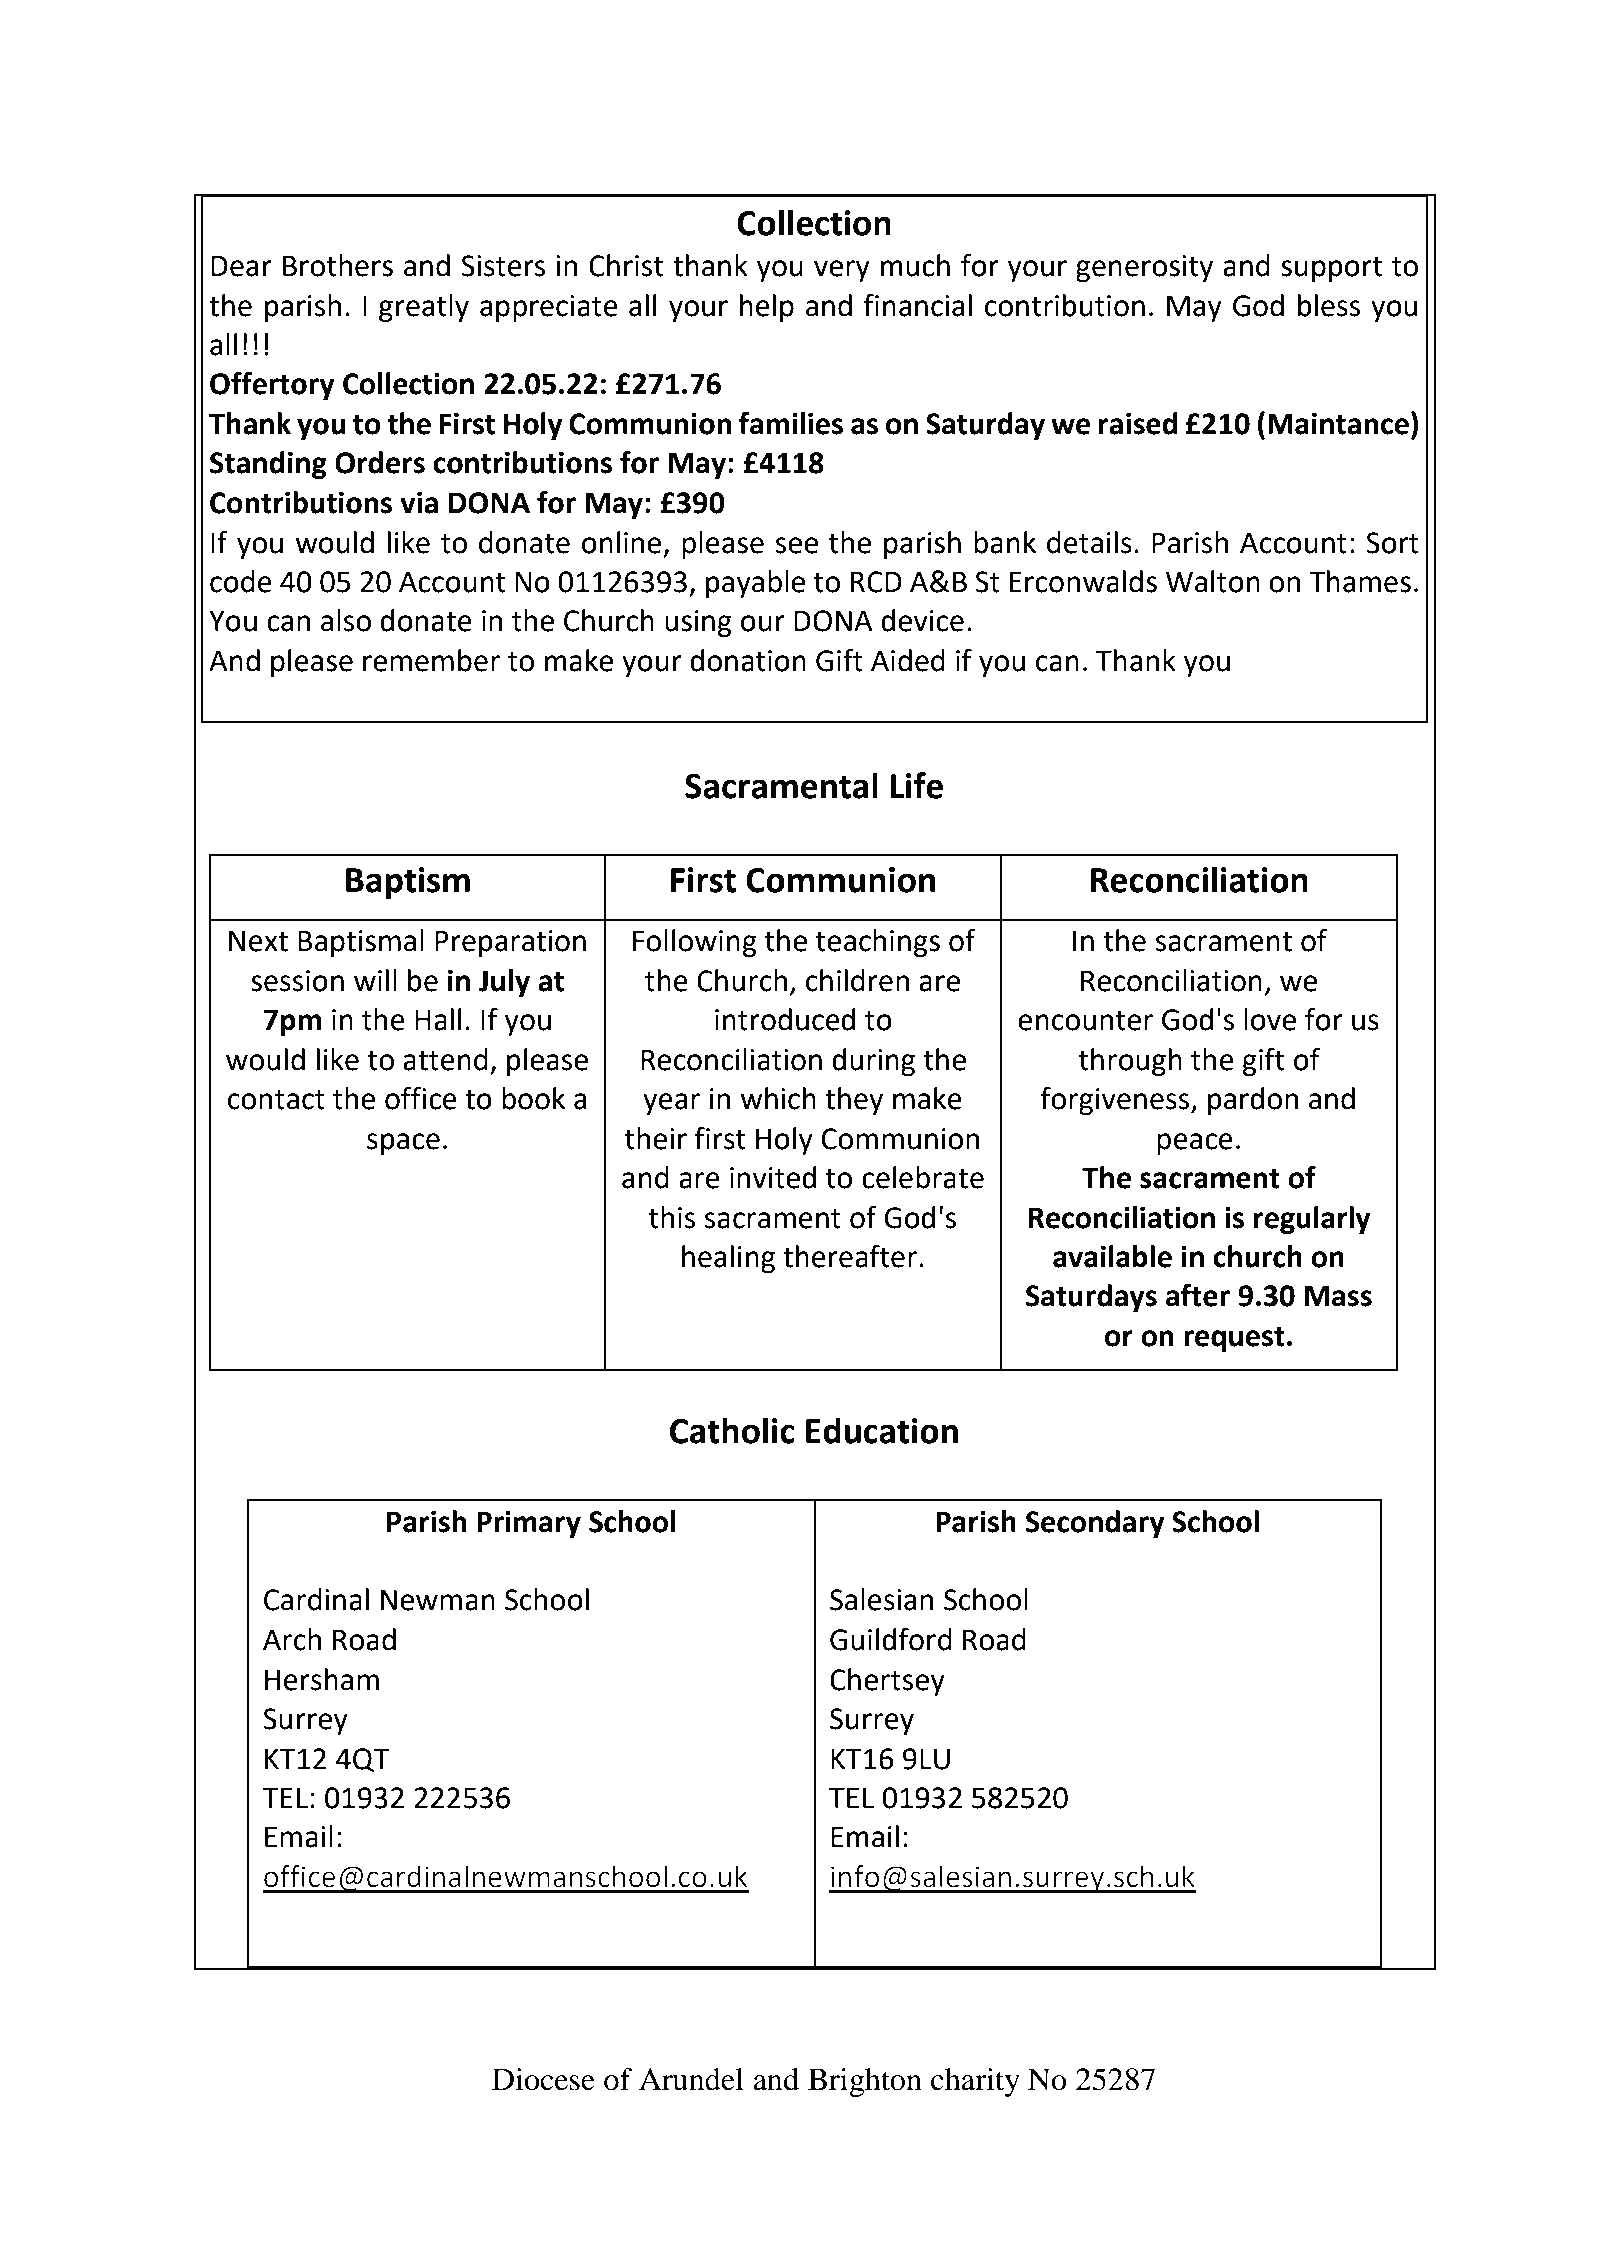 The height and width of the screenshot is (2268, 1603). What do you see at coordinates (431, 660) in the screenshot?
I see `remember` at bounding box center [431, 660].
